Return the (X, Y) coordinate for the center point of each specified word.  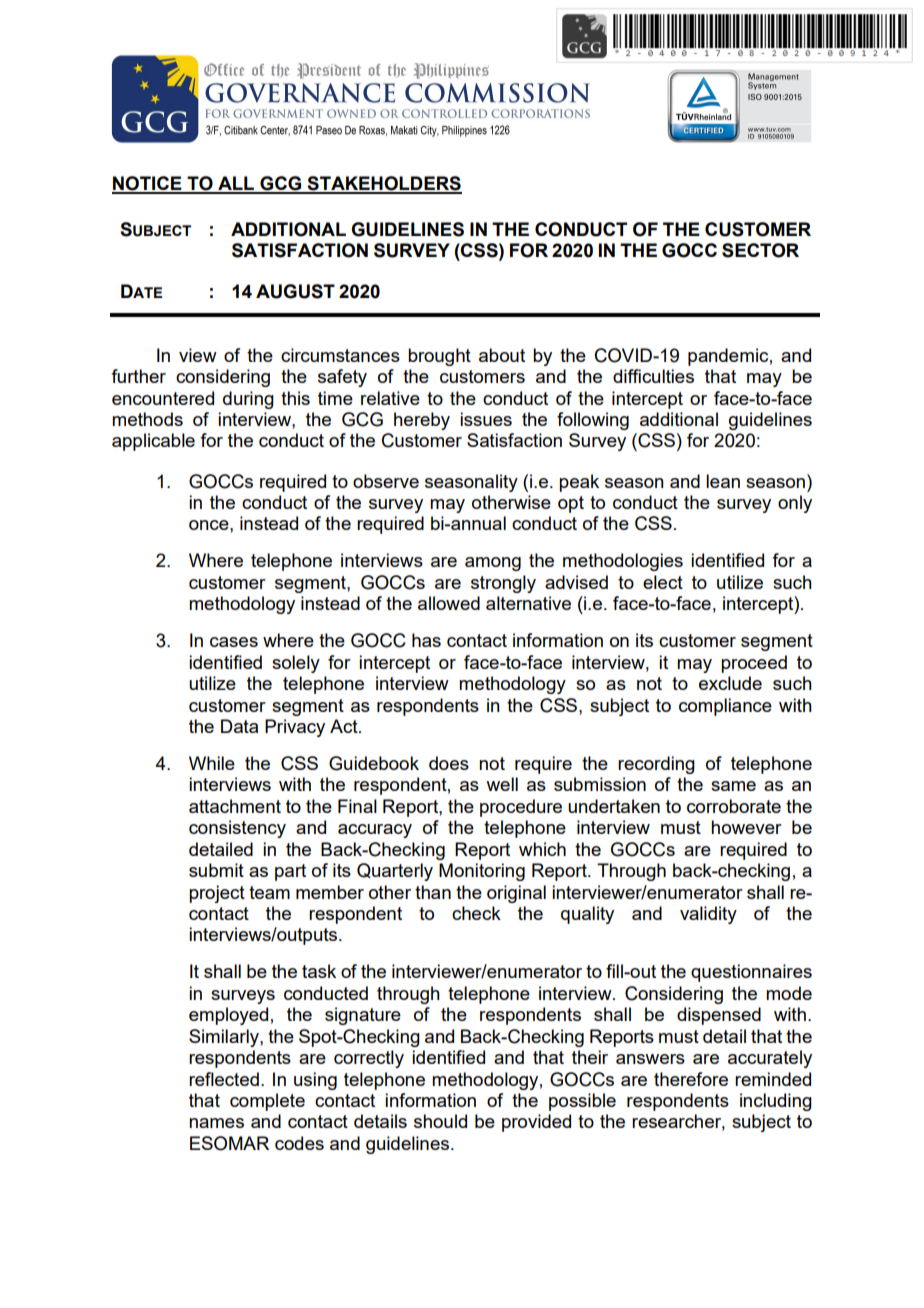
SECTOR (760, 250)
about (502, 355)
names (216, 1123)
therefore (691, 1079)
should (440, 1121)
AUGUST (295, 291)
